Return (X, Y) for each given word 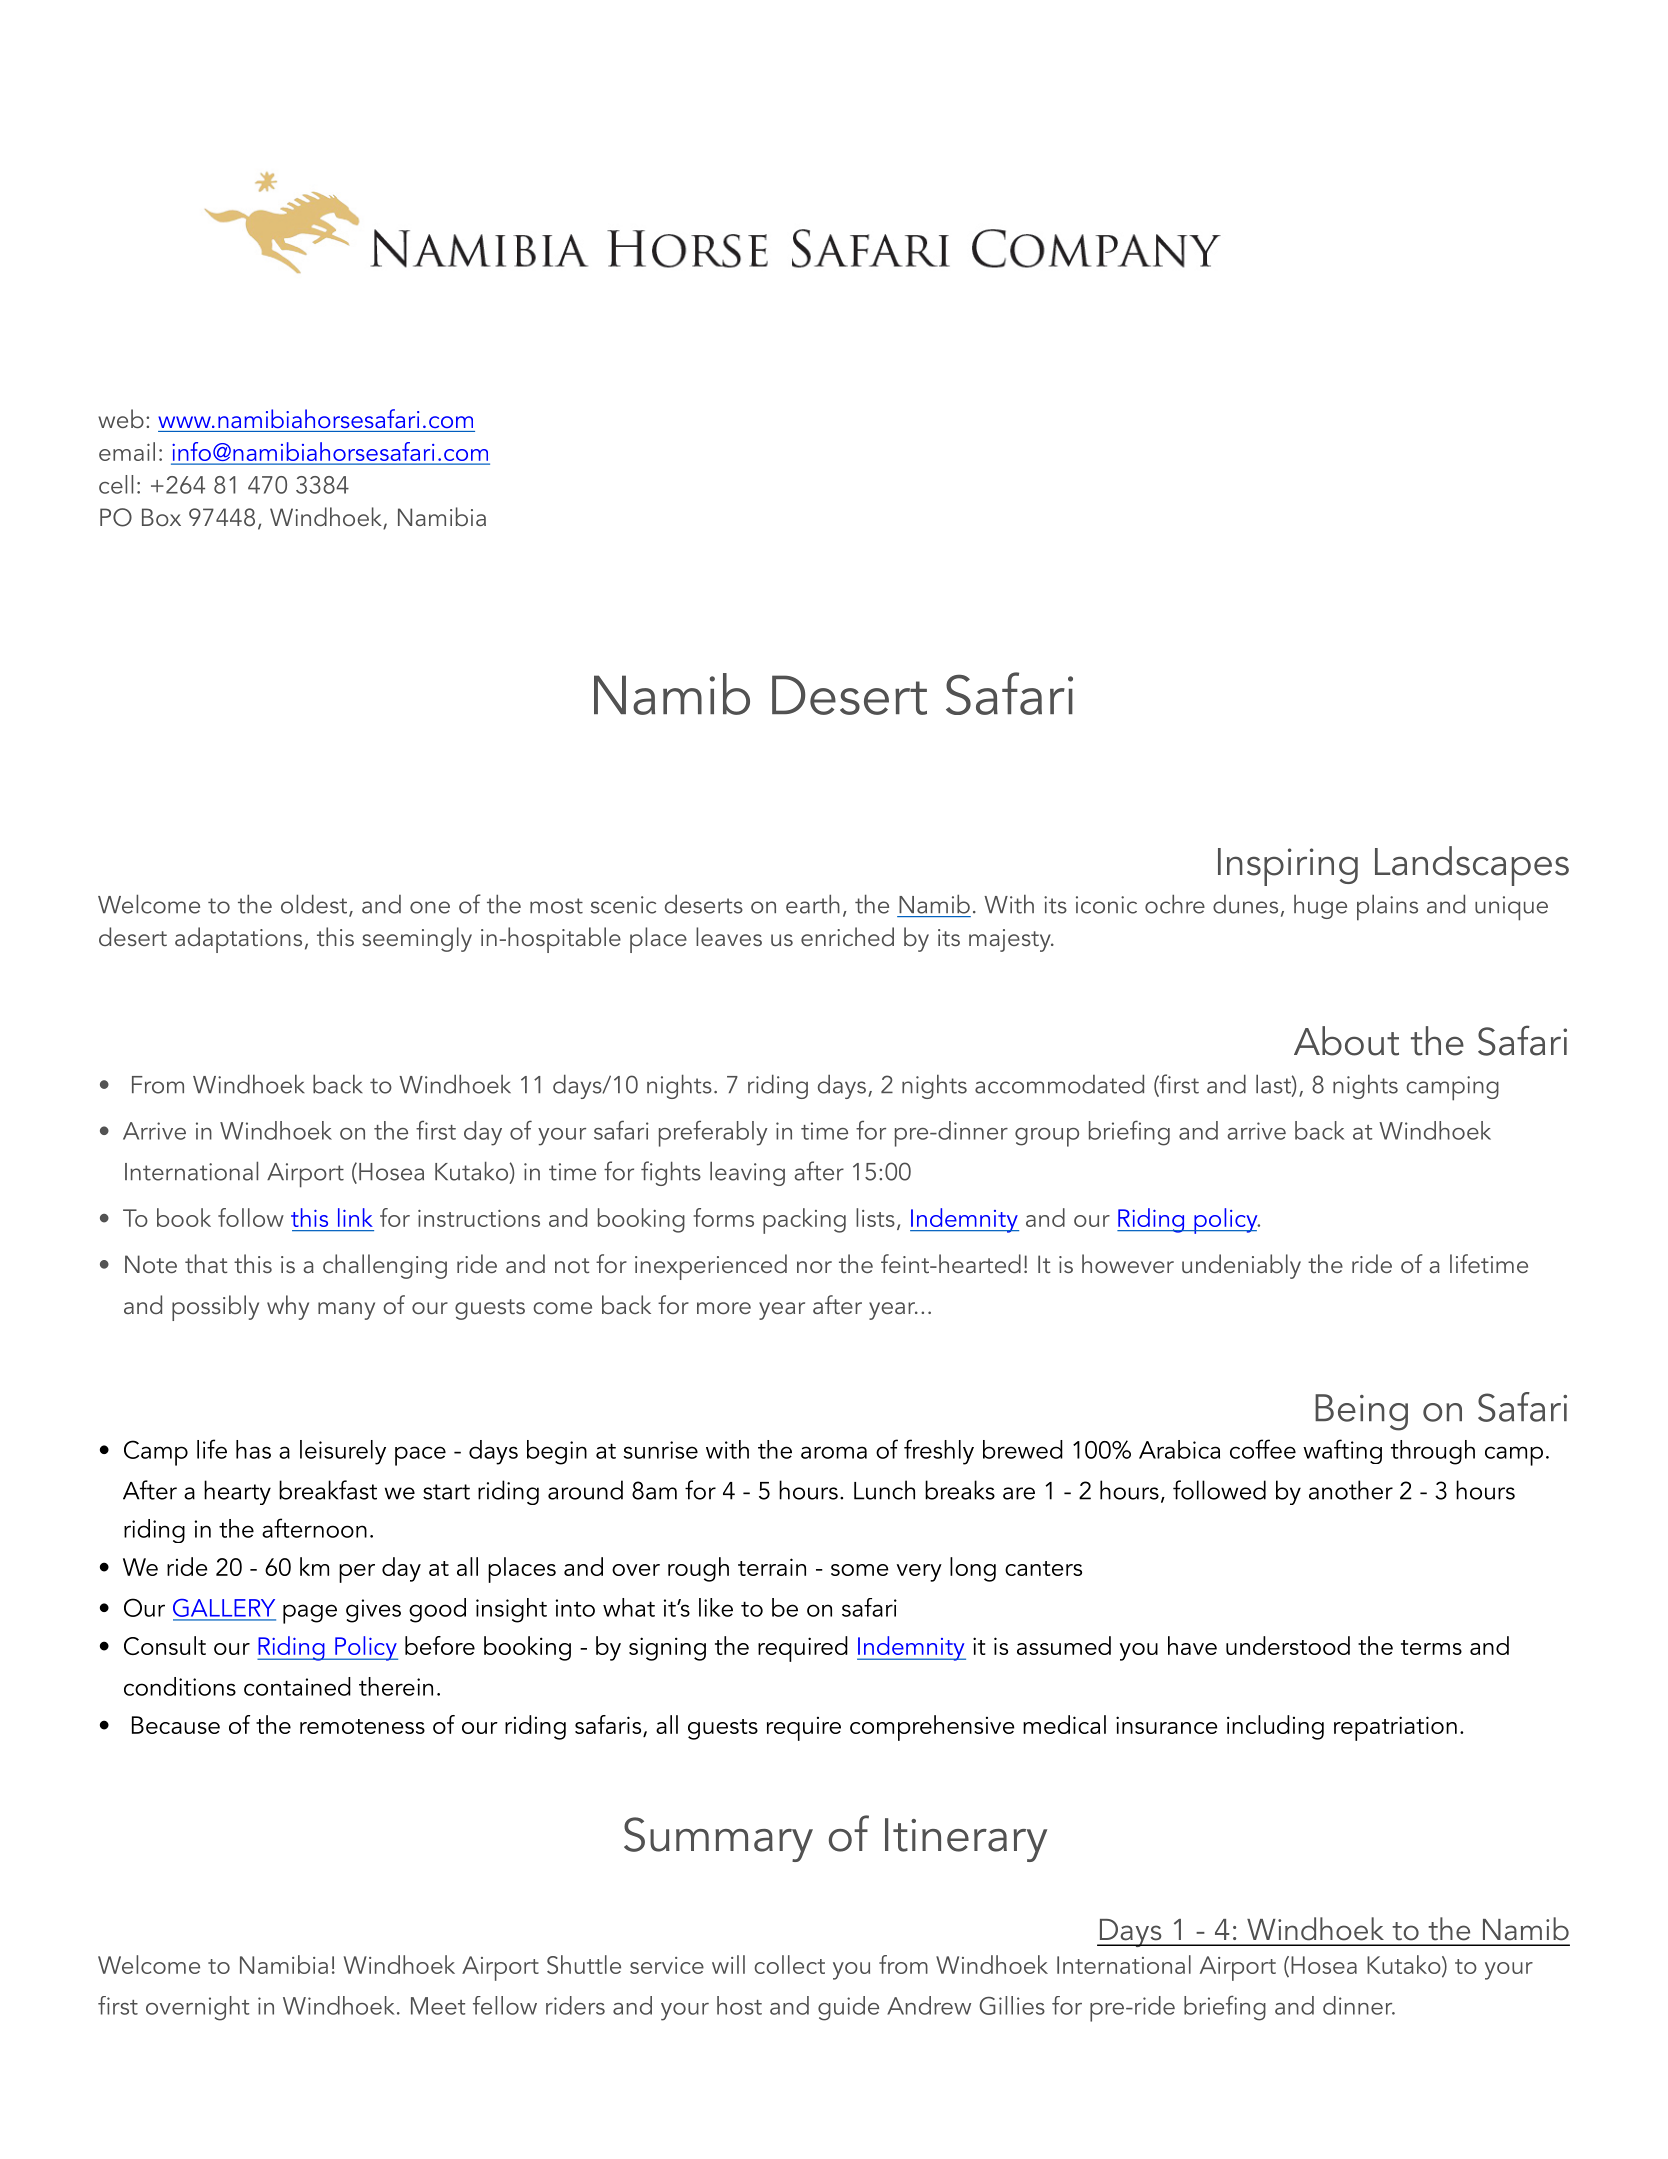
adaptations (238, 940)
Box (161, 517)
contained (297, 1686)
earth (813, 904)
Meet (438, 2006)
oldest (315, 905)
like (716, 1607)
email (127, 451)
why (288, 1307)
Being (1361, 1412)
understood (1288, 1645)
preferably (713, 1133)
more (724, 1308)
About (1346, 1041)
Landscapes (1472, 866)
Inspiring (1288, 867)
